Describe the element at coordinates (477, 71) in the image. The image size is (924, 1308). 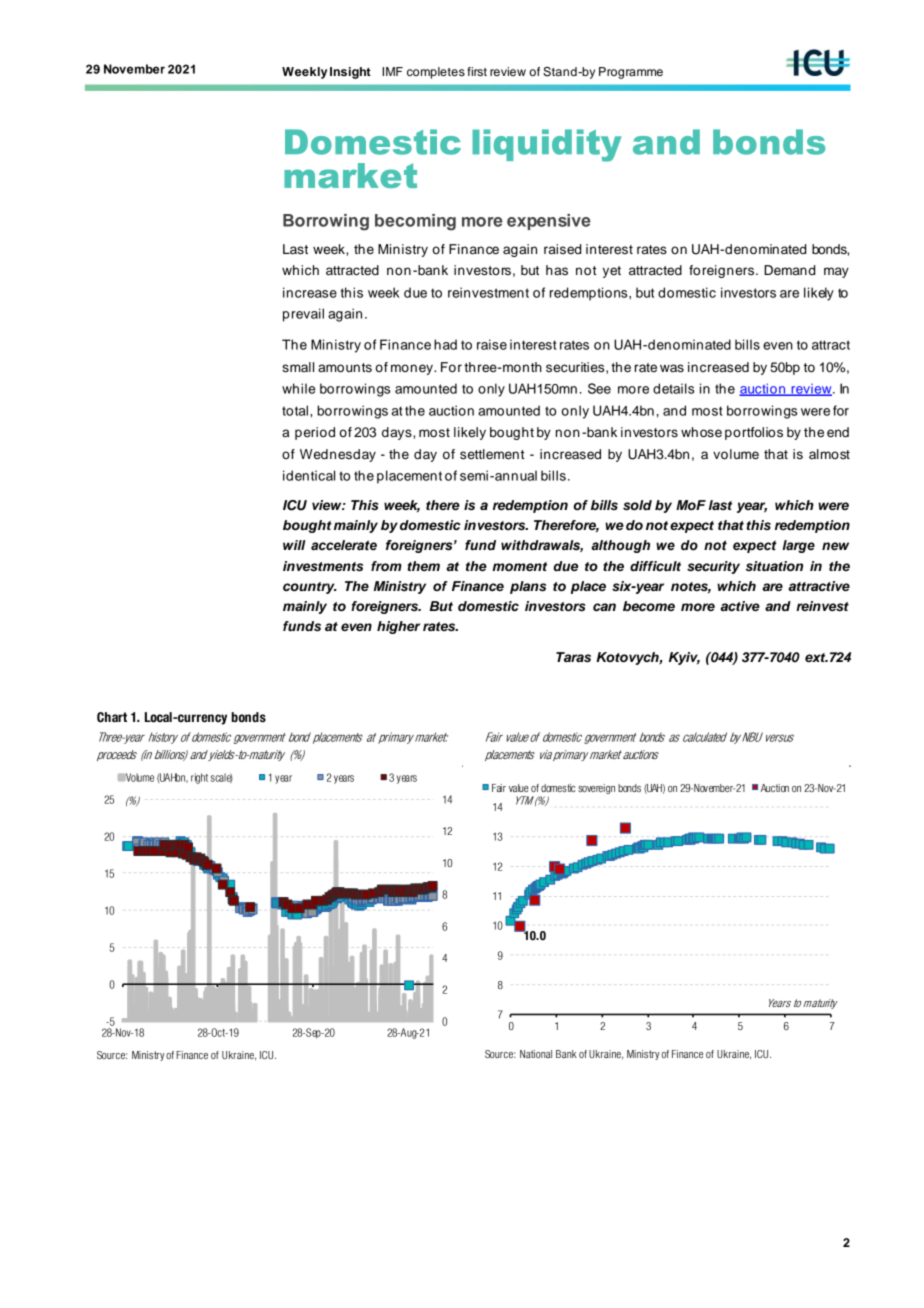
I see `first` at that location.
